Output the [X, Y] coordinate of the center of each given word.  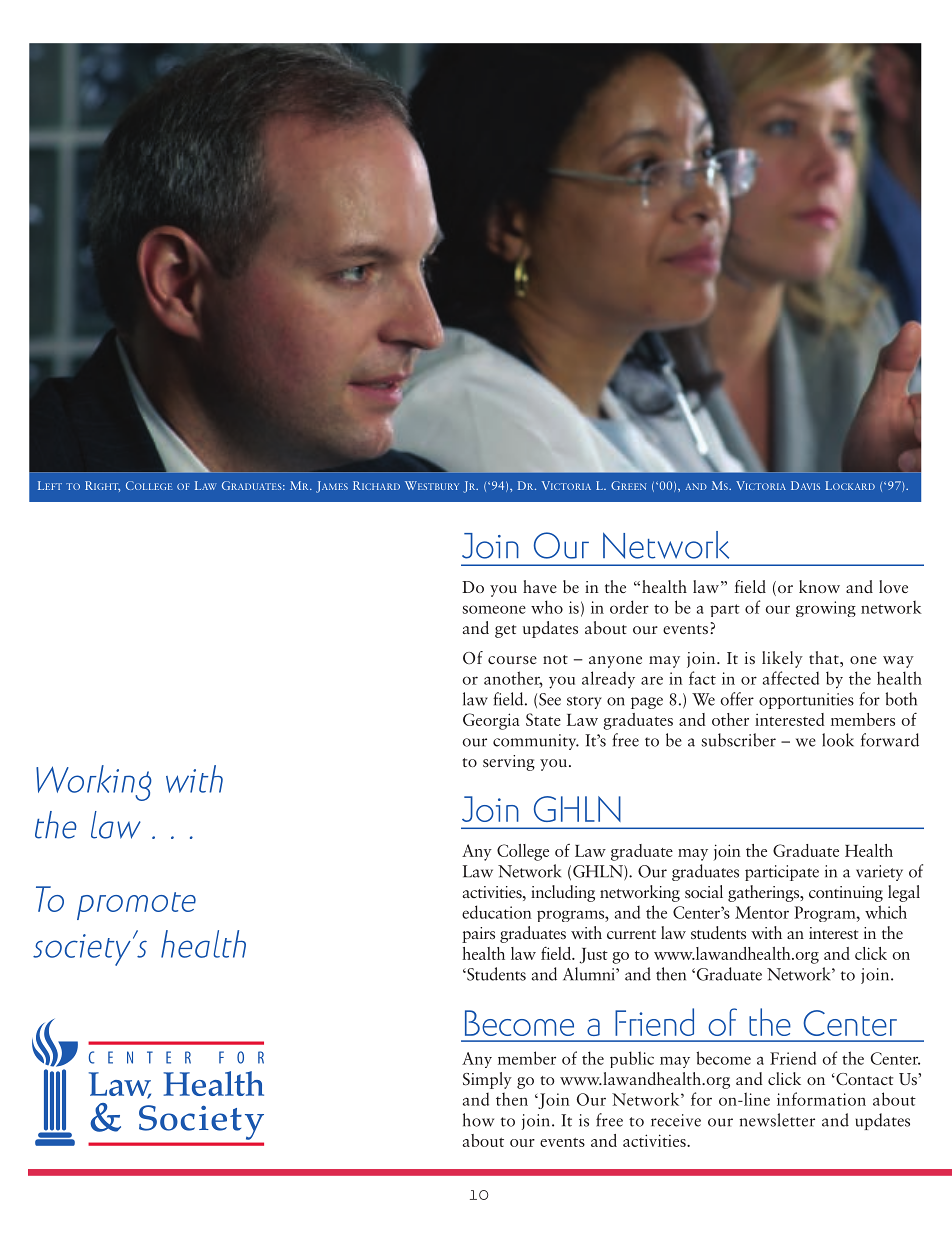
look [838, 740]
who [547, 607]
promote [136, 906]
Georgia [491, 721]
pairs [478, 935]
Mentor [762, 912]
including [563, 893]
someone [494, 609]
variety [879, 873]
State [543, 719]
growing [826, 609]
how [478, 1120]
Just [594, 956]
